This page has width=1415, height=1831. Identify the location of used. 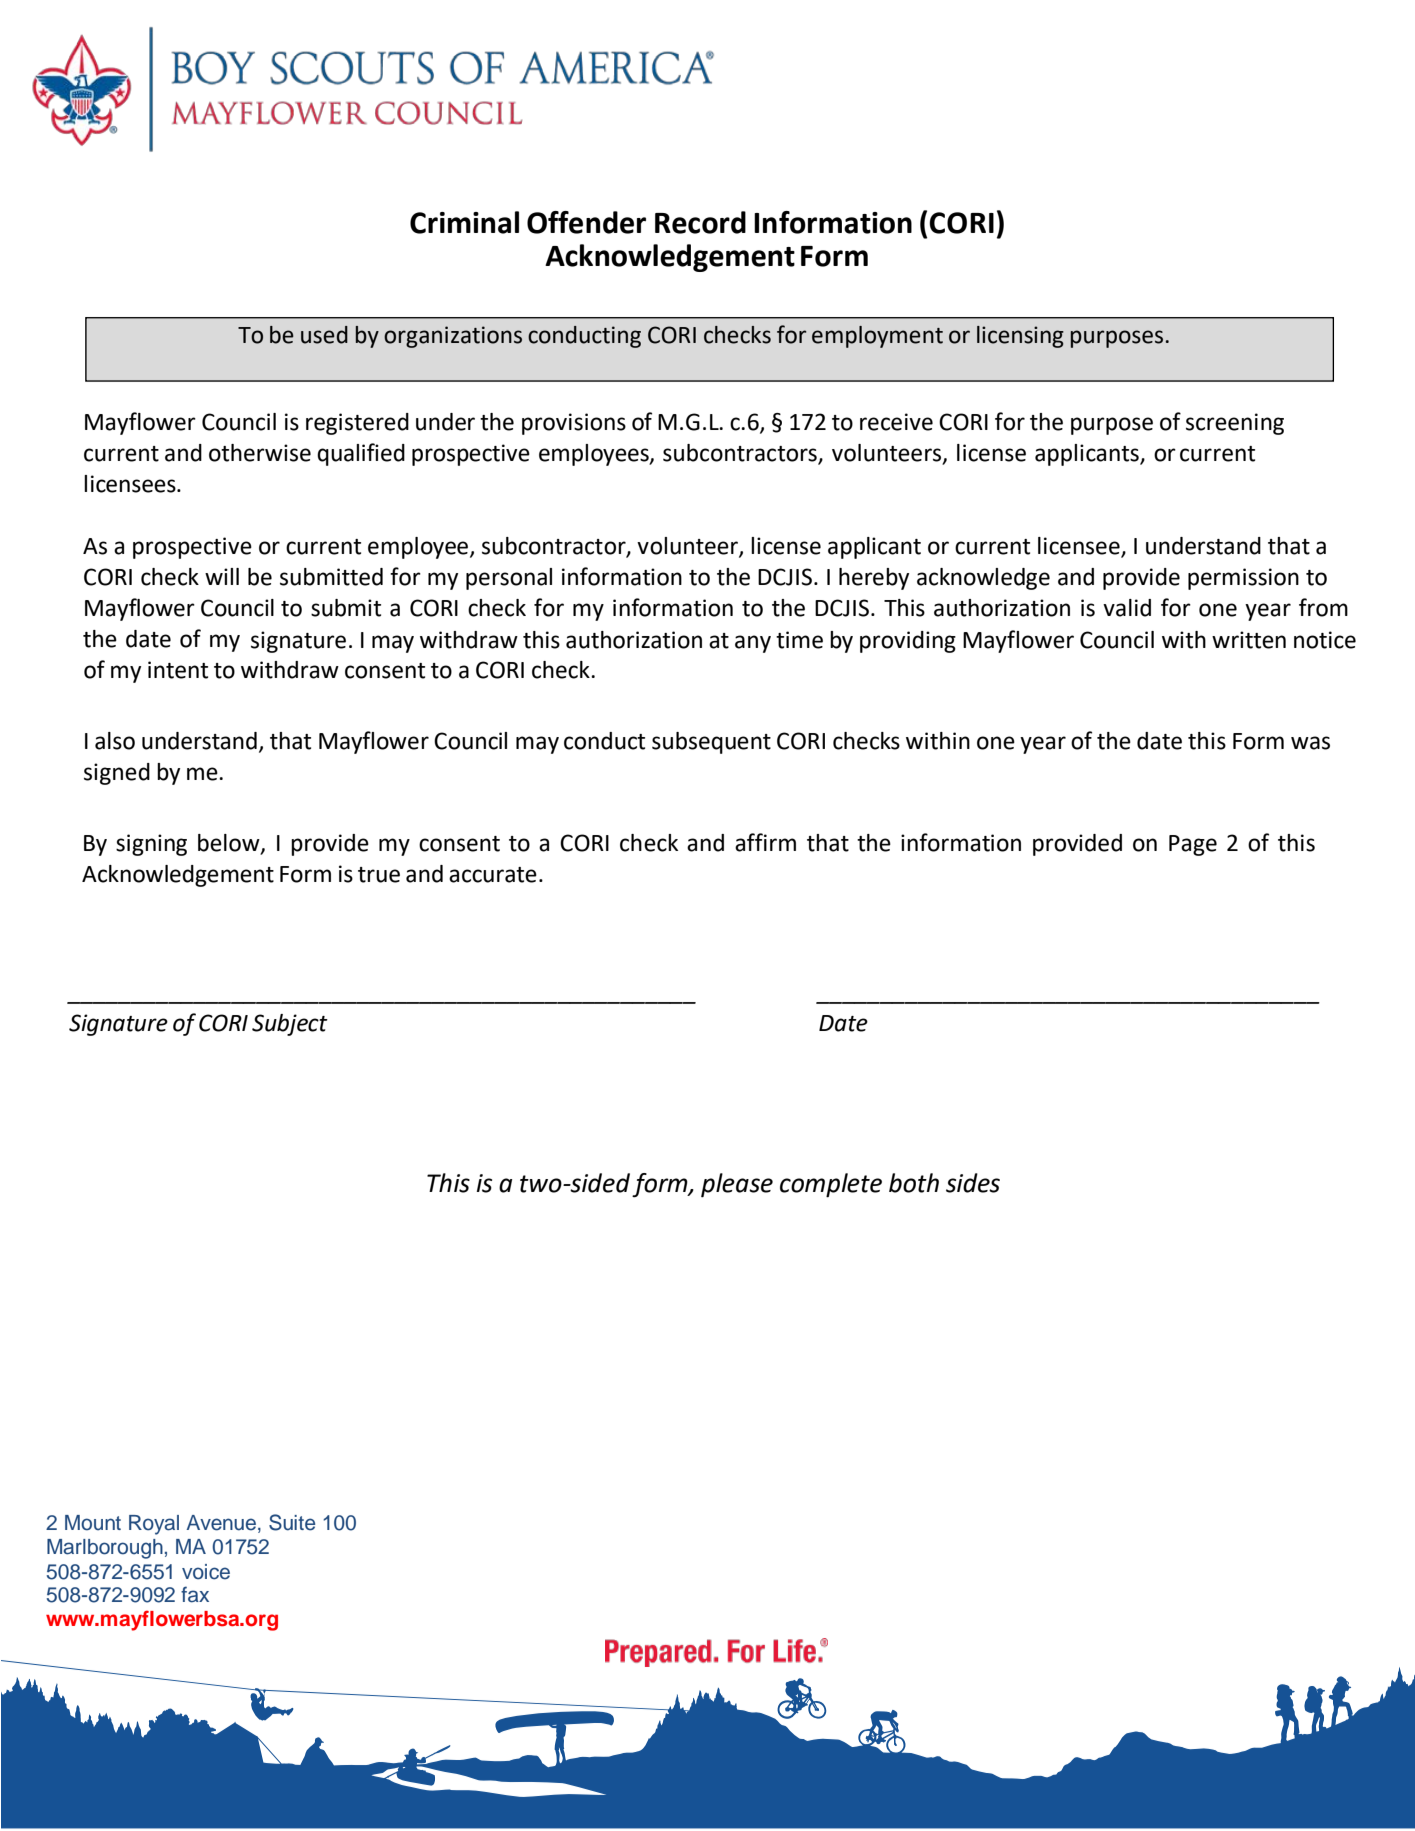
(324, 335).
